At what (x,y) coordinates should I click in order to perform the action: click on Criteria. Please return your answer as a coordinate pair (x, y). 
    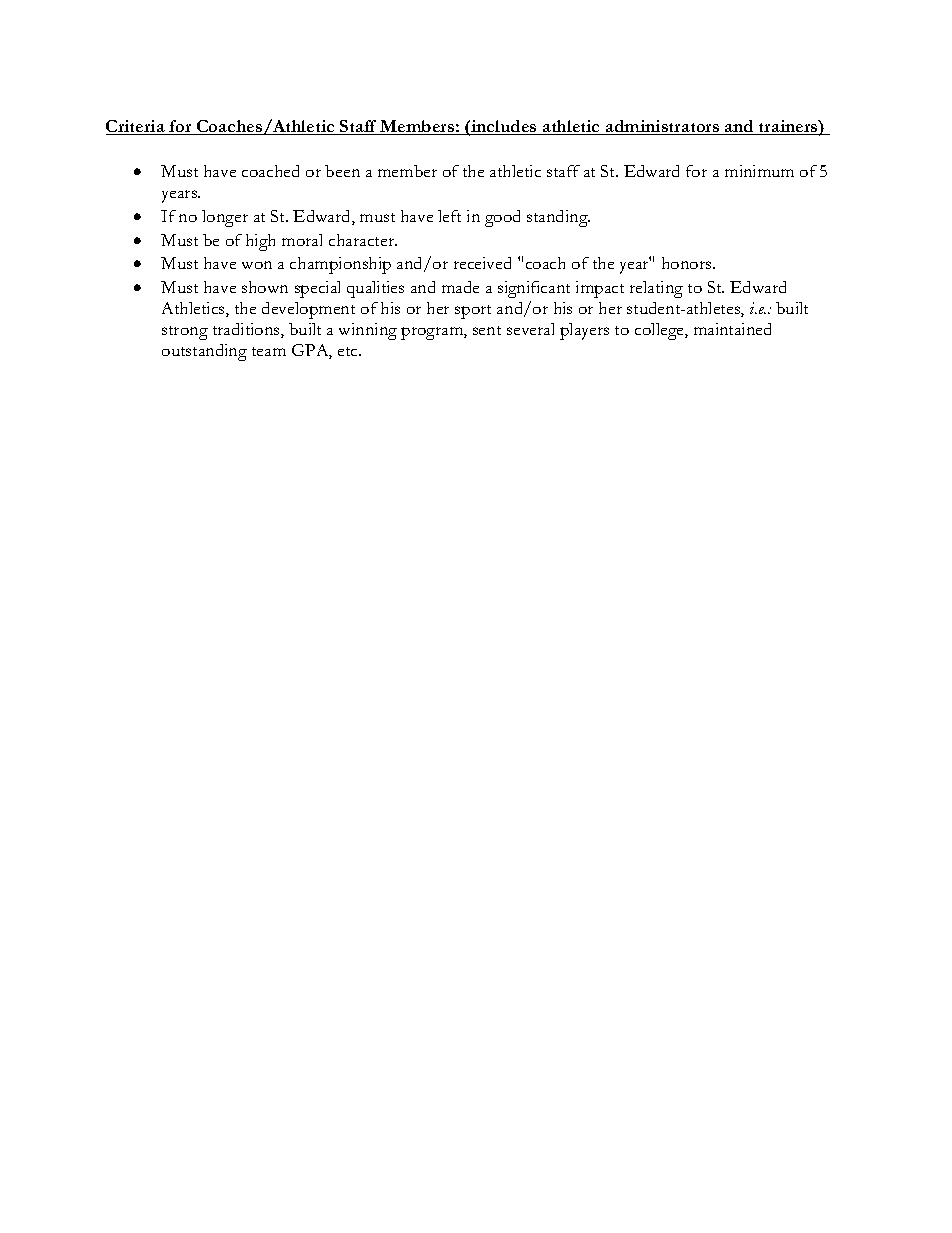
    Looking at the image, I should click on (136, 127).
